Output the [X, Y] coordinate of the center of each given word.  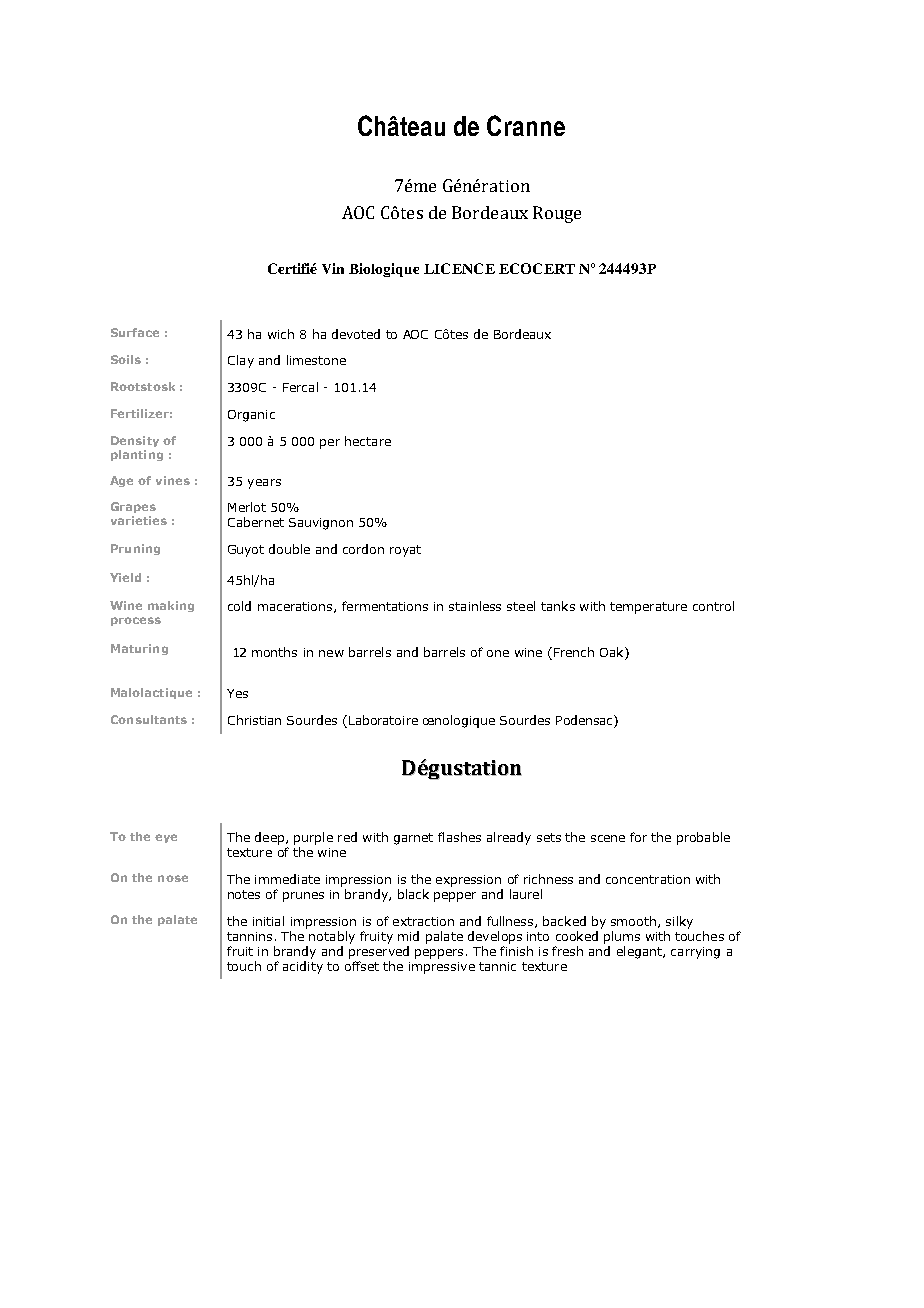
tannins [249, 936]
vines [173, 480]
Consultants [149, 719]
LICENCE [459, 268]
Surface [135, 332]
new [331, 653]
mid [408, 936]
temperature [648, 608]
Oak [613, 652]
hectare [368, 441]
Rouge [557, 214]
